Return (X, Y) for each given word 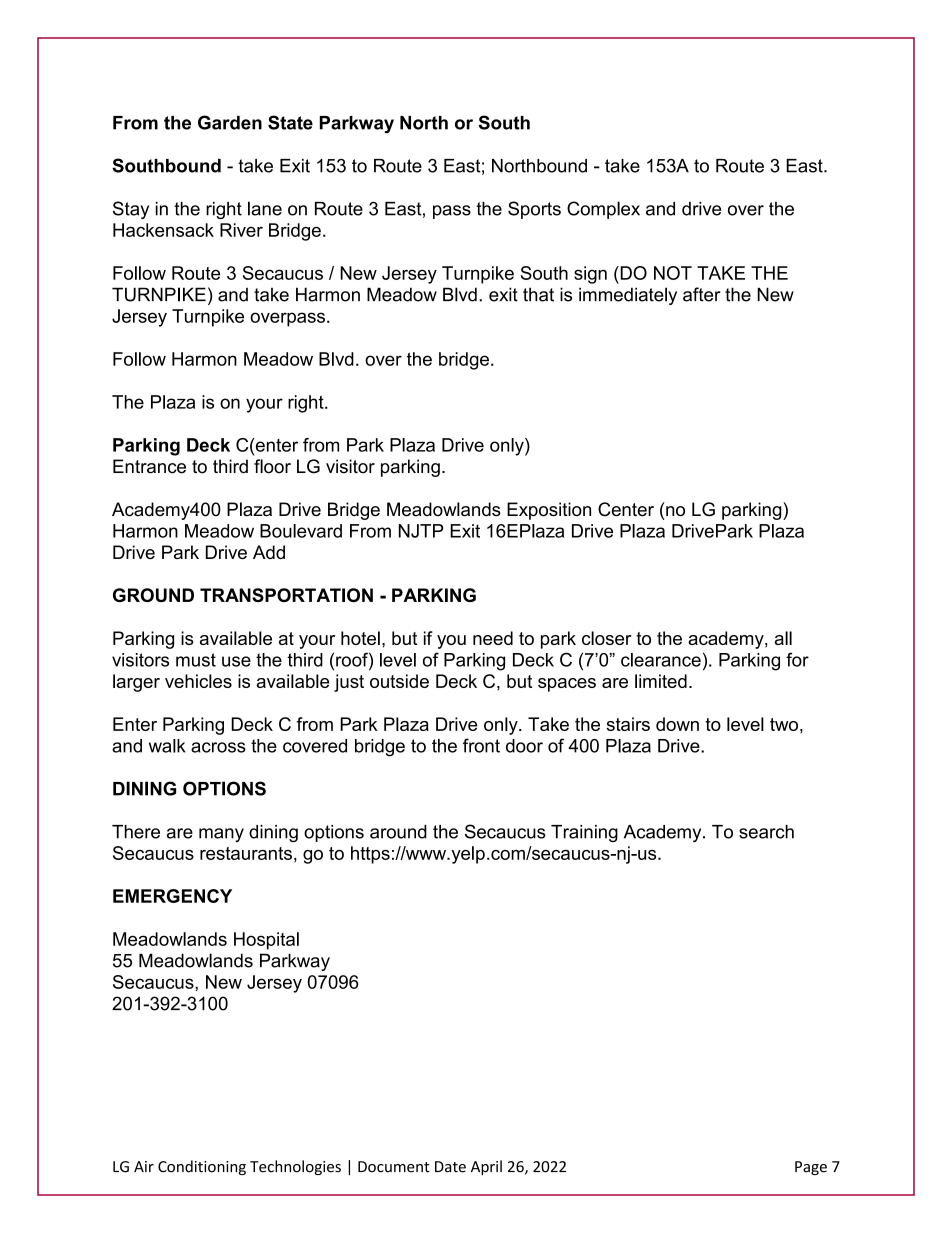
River (241, 230)
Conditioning (202, 1167)
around (398, 832)
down (677, 724)
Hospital (266, 941)
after (702, 294)
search (766, 832)
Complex (603, 210)
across (218, 747)
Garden (230, 122)
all (783, 638)
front (481, 745)
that (538, 294)
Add (269, 552)
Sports (534, 210)
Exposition (549, 511)
